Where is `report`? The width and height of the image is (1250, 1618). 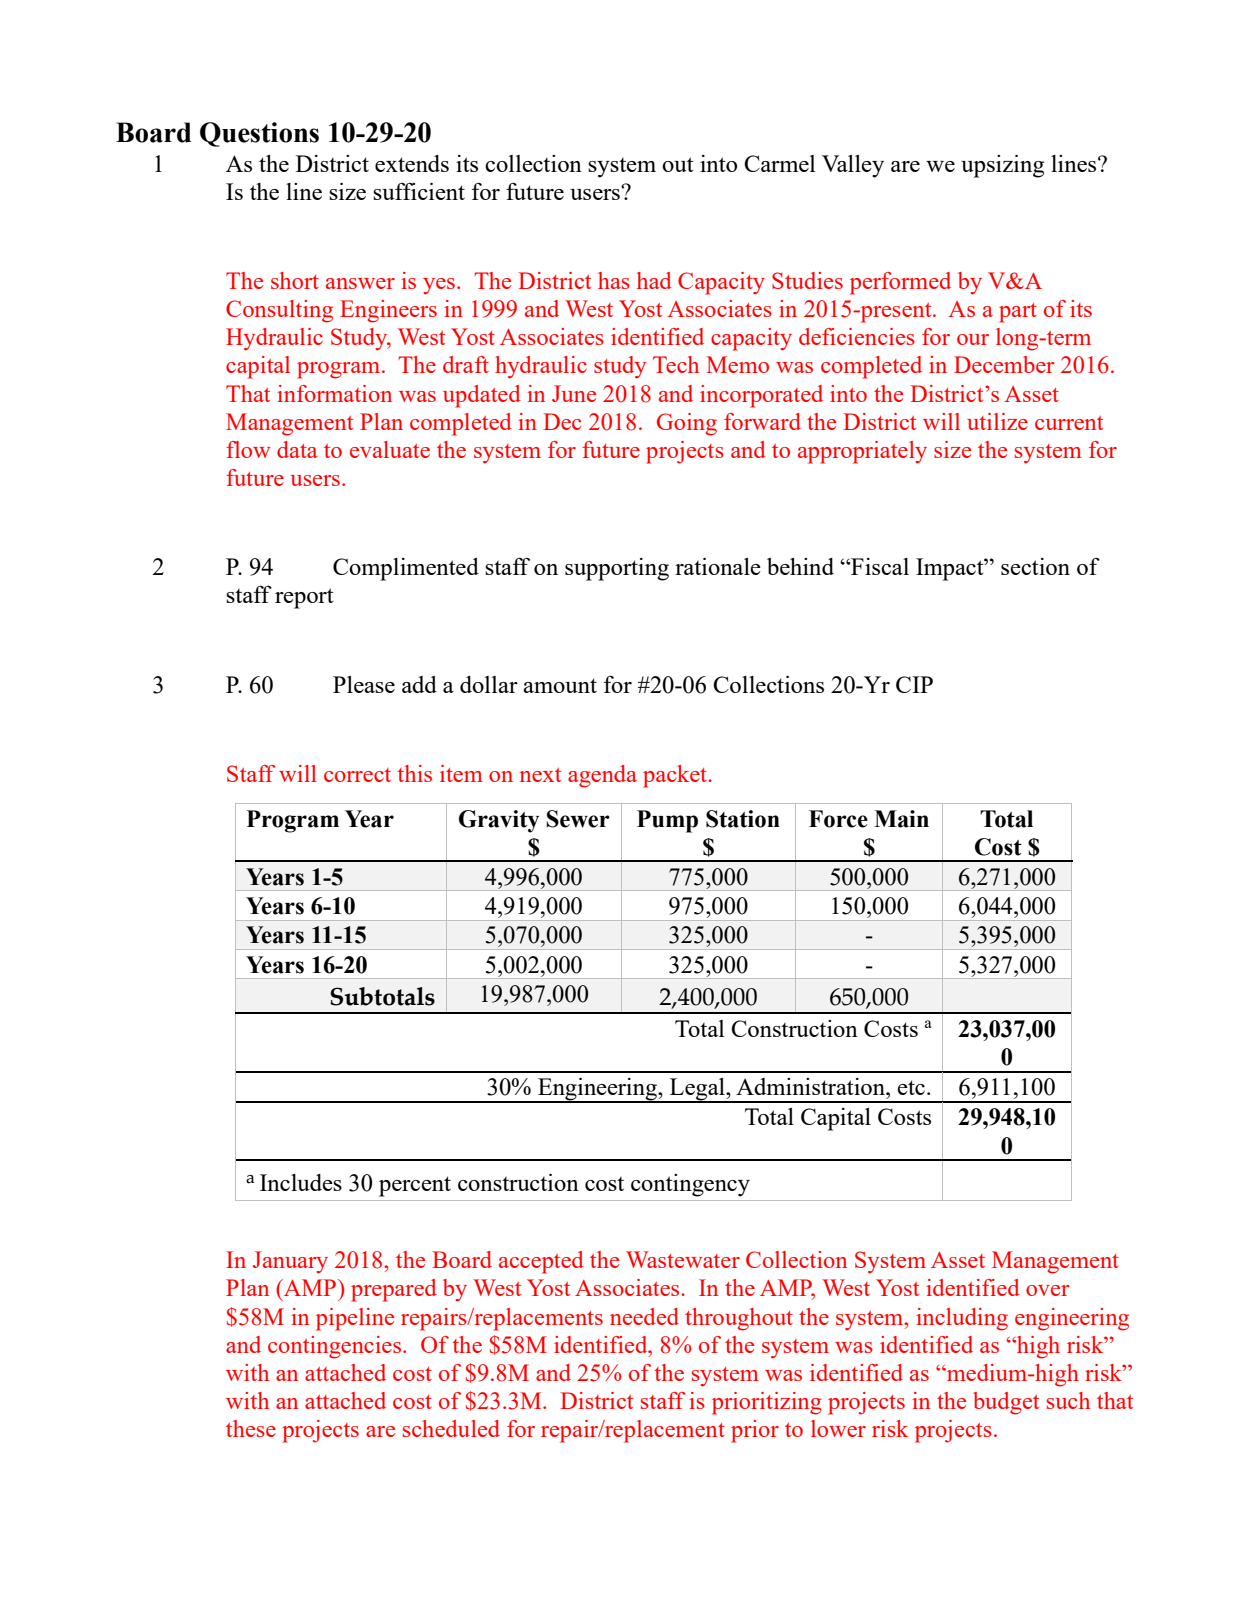 report is located at coordinates (304, 598).
